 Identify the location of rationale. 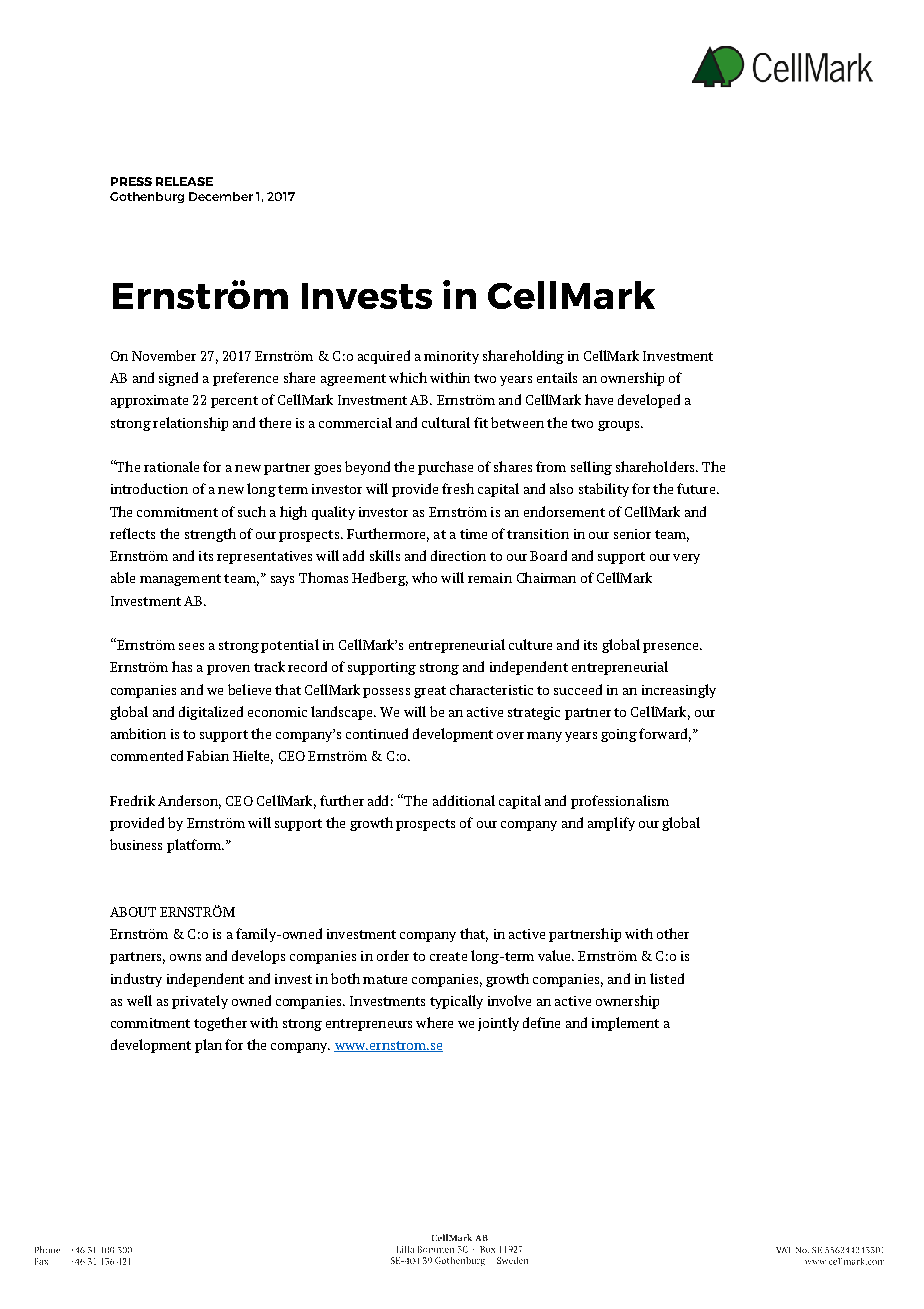
(171, 466).
